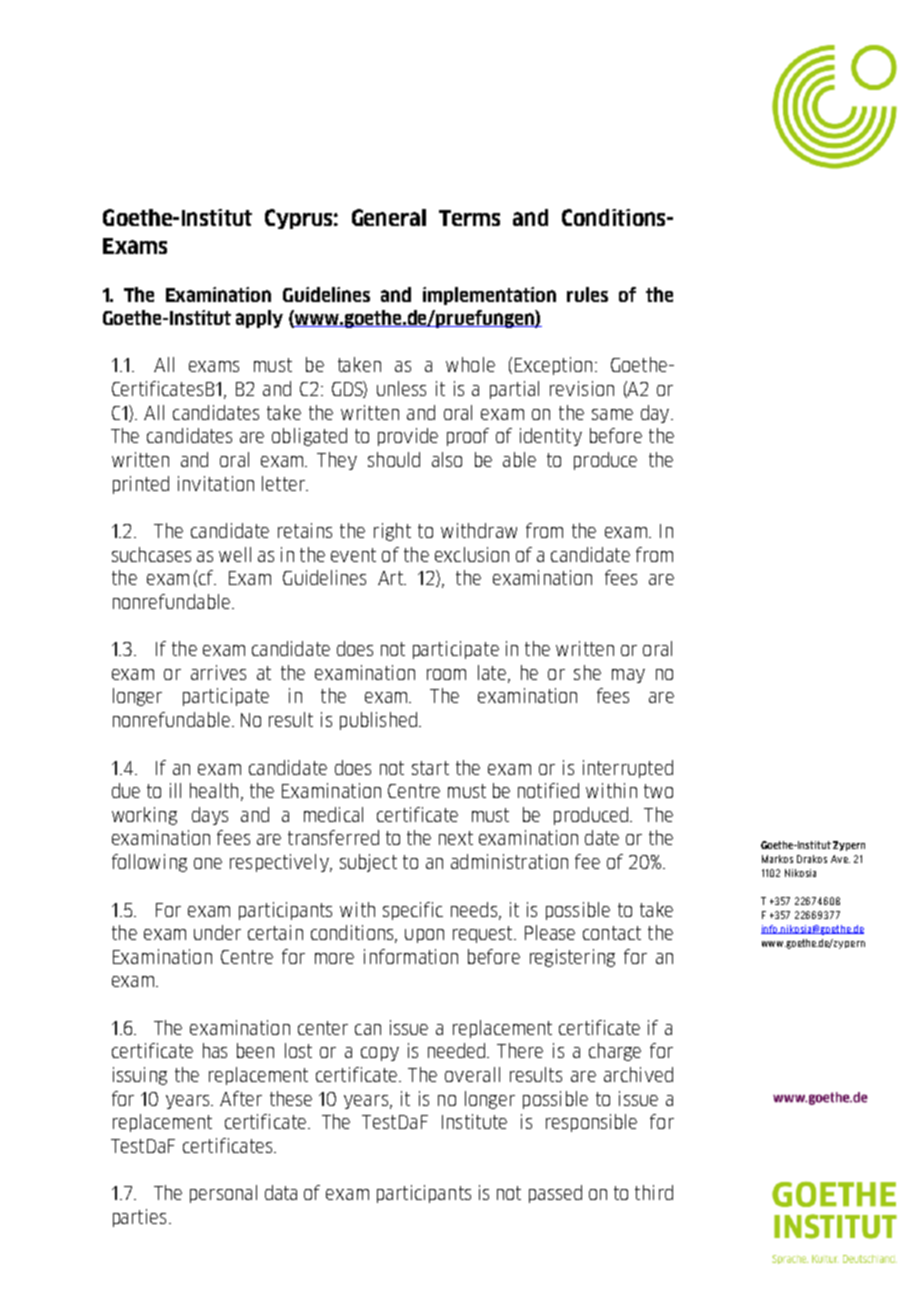 The width and height of the screenshot is (924, 1307). What do you see at coordinates (447, 459) in the screenshot?
I see `also` at bounding box center [447, 459].
